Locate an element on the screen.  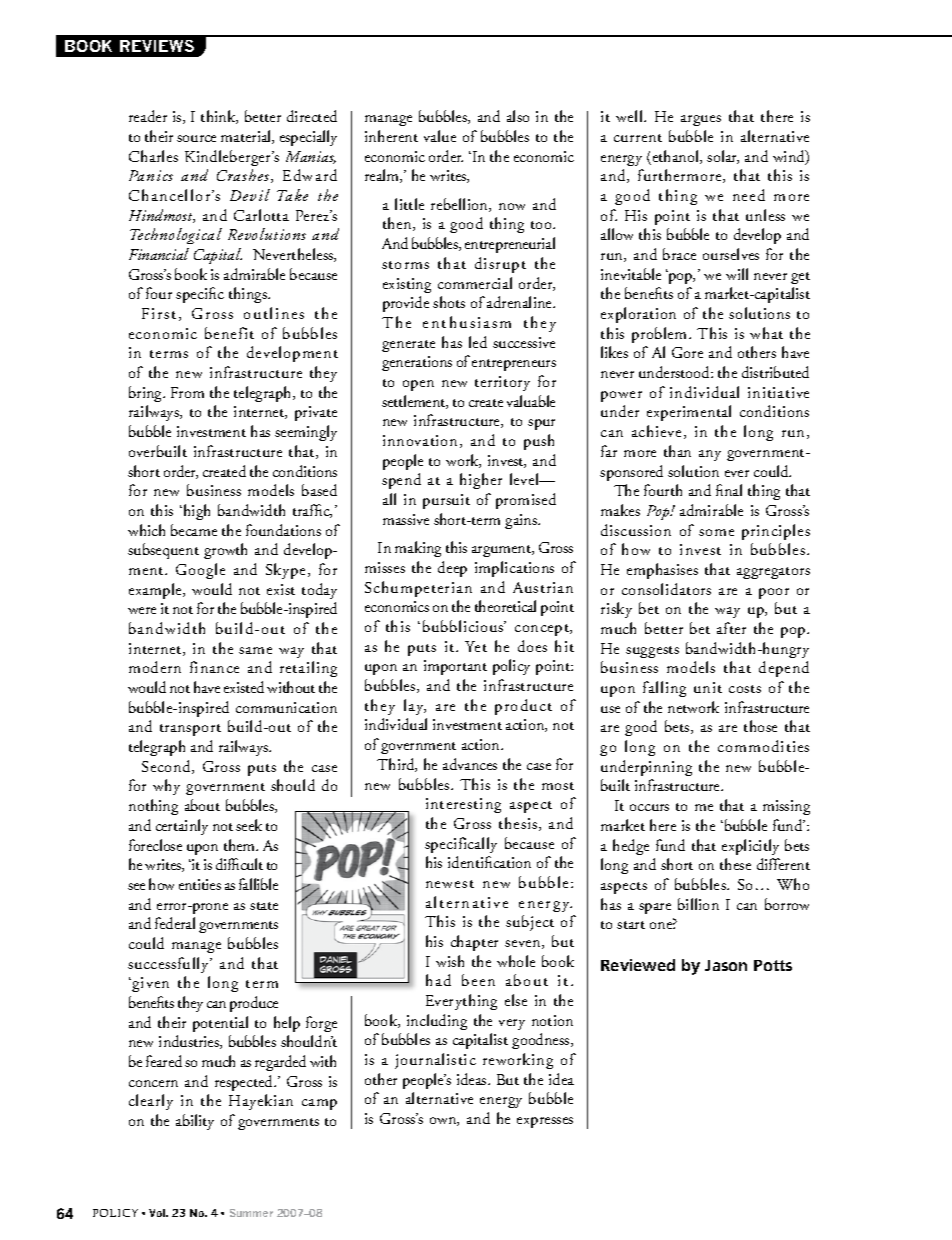
commercial is located at coordinates (475, 283).
